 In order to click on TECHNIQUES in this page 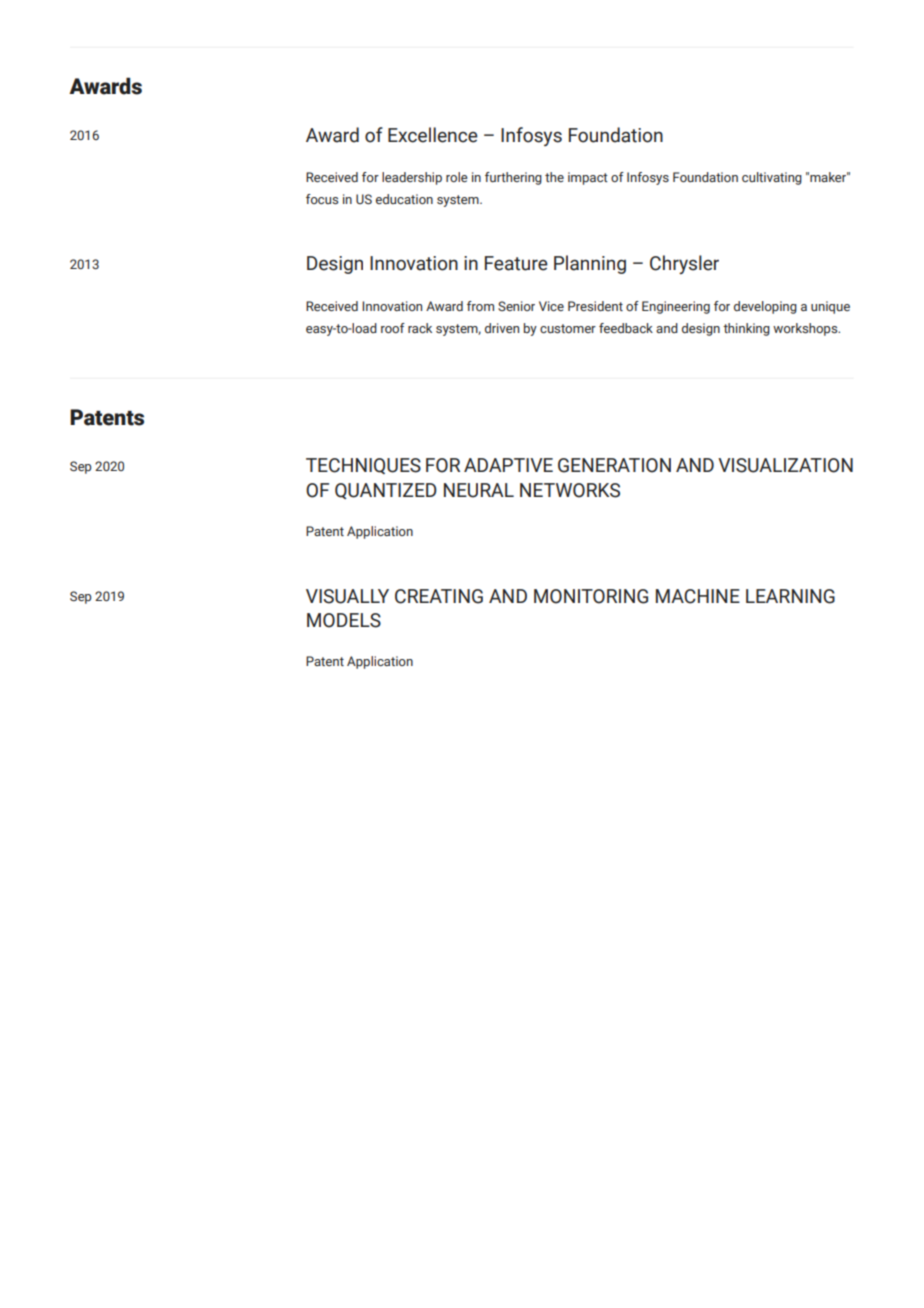, I will do `click(363, 466)`.
